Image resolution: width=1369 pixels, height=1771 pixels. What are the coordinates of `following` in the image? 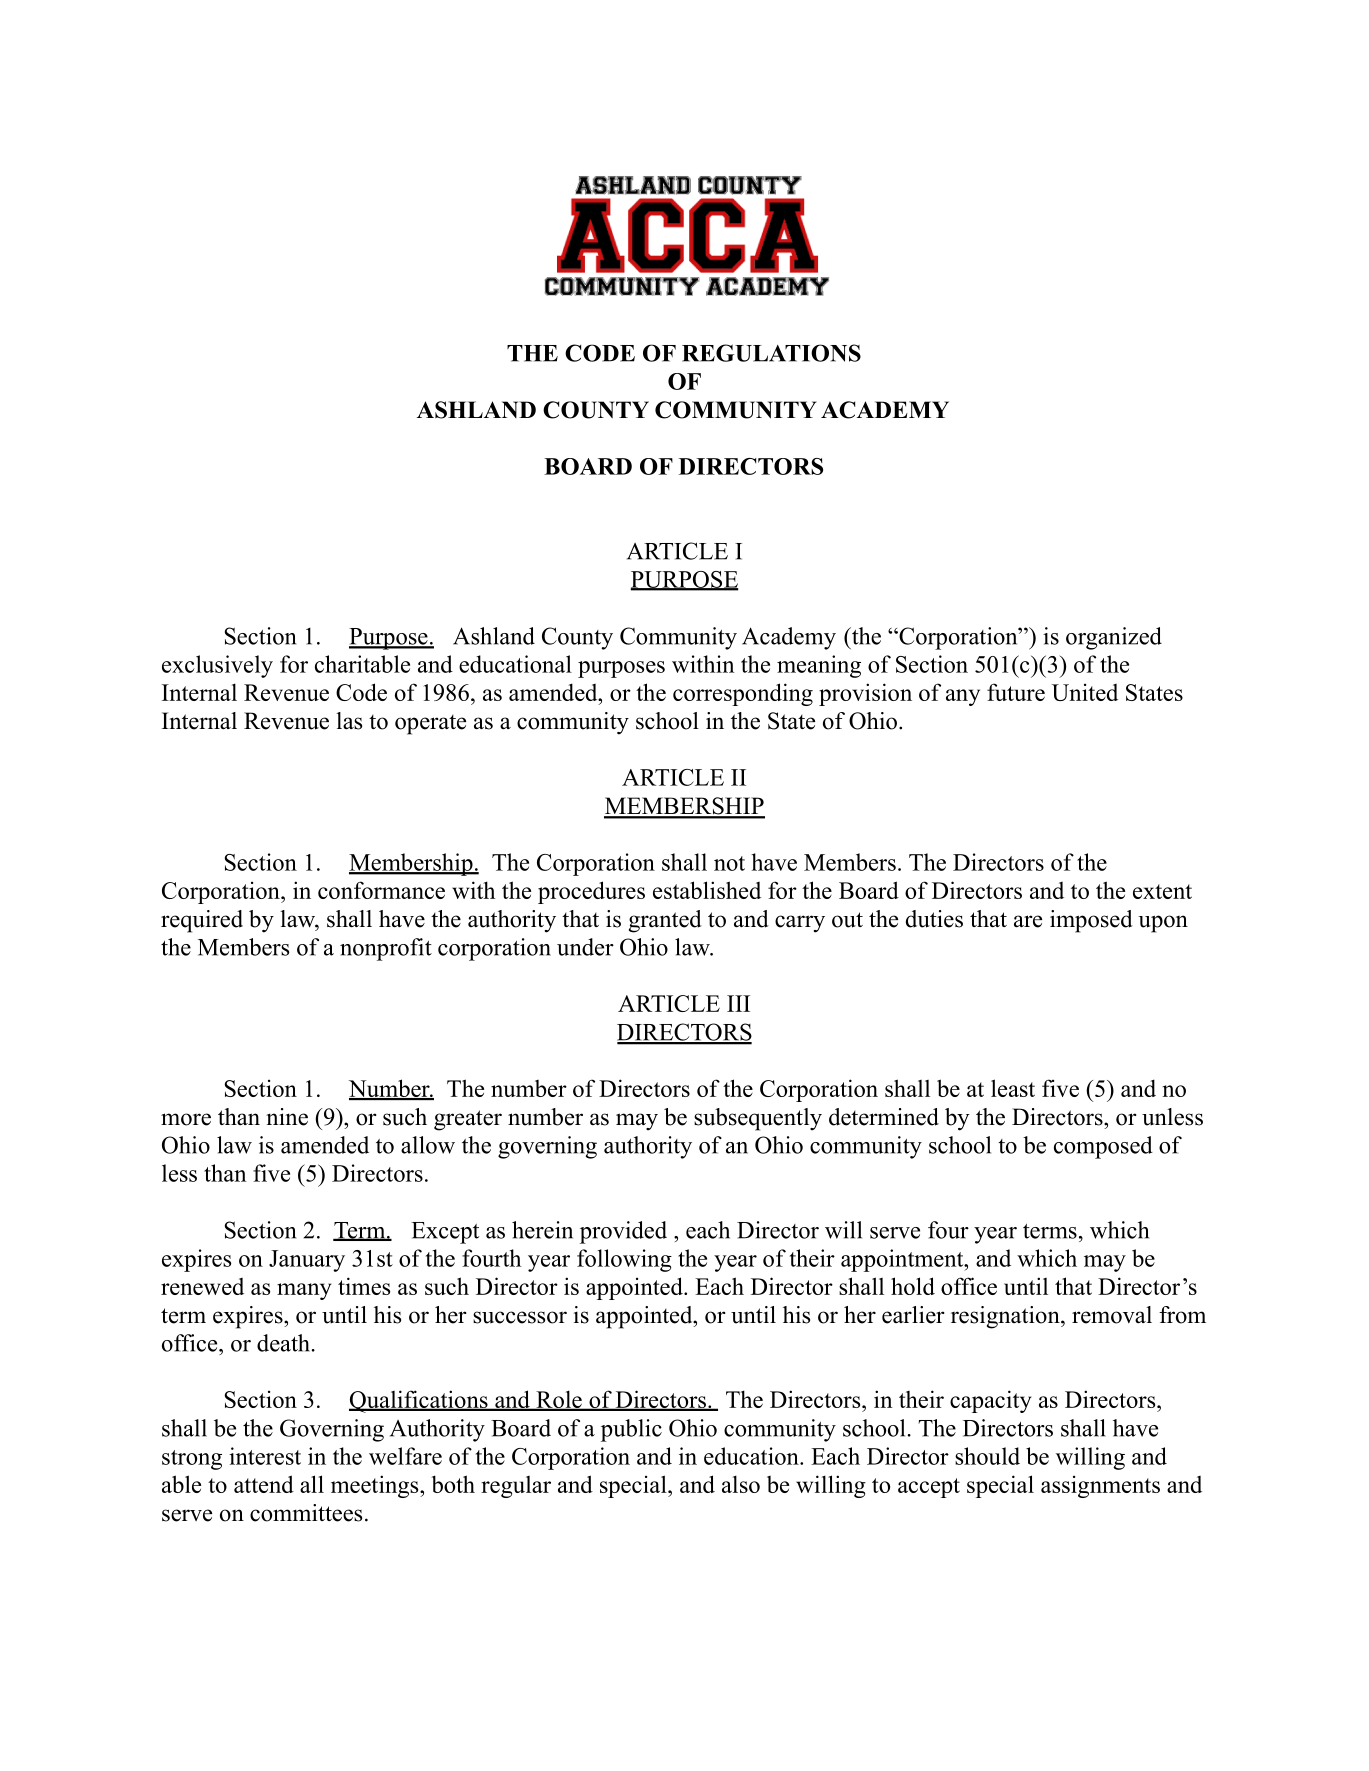 It's located at (624, 1260).
